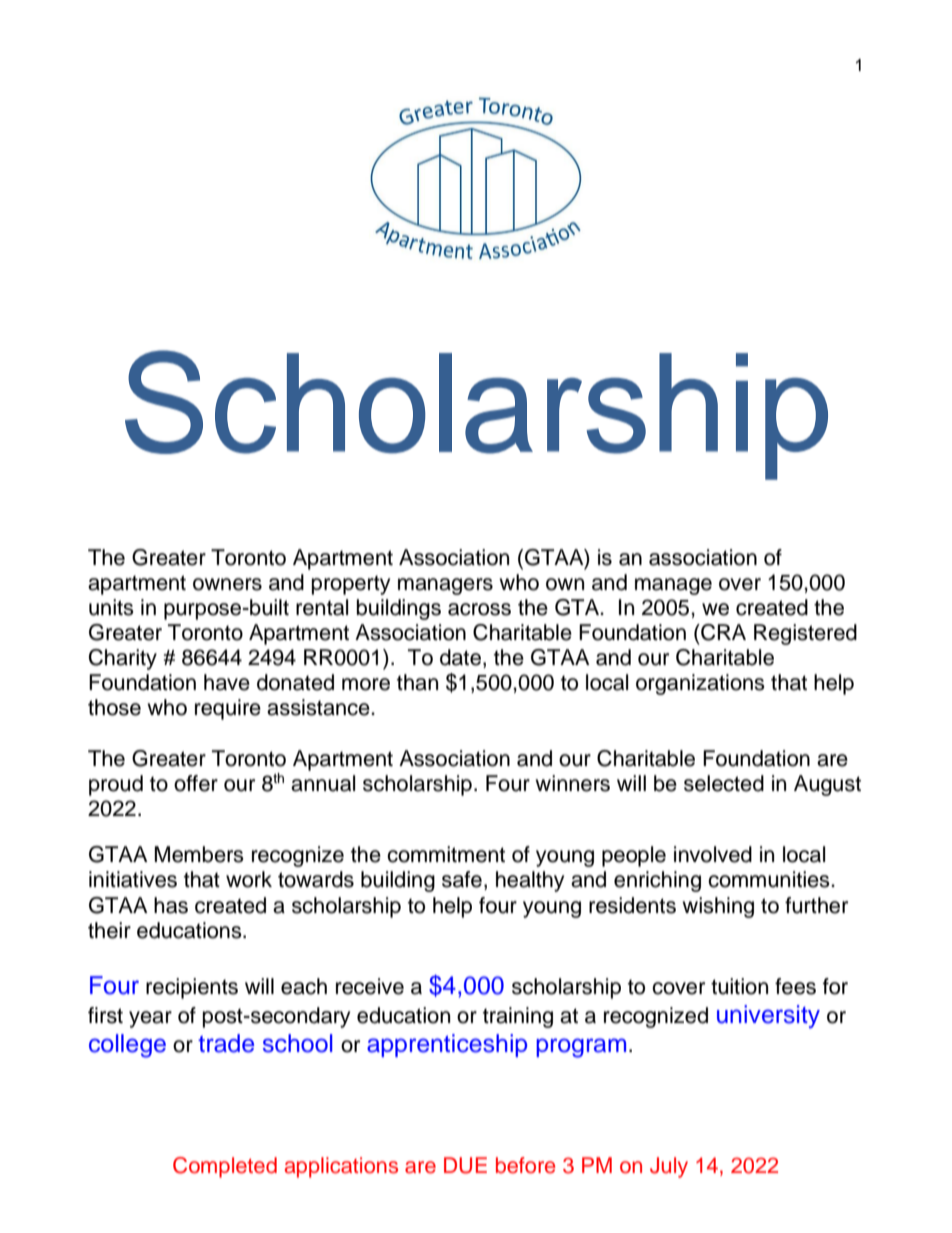 Image resolution: width=952 pixels, height=1233 pixels. Describe the element at coordinates (722, 632) in the document. I see `CRA` at that location.
